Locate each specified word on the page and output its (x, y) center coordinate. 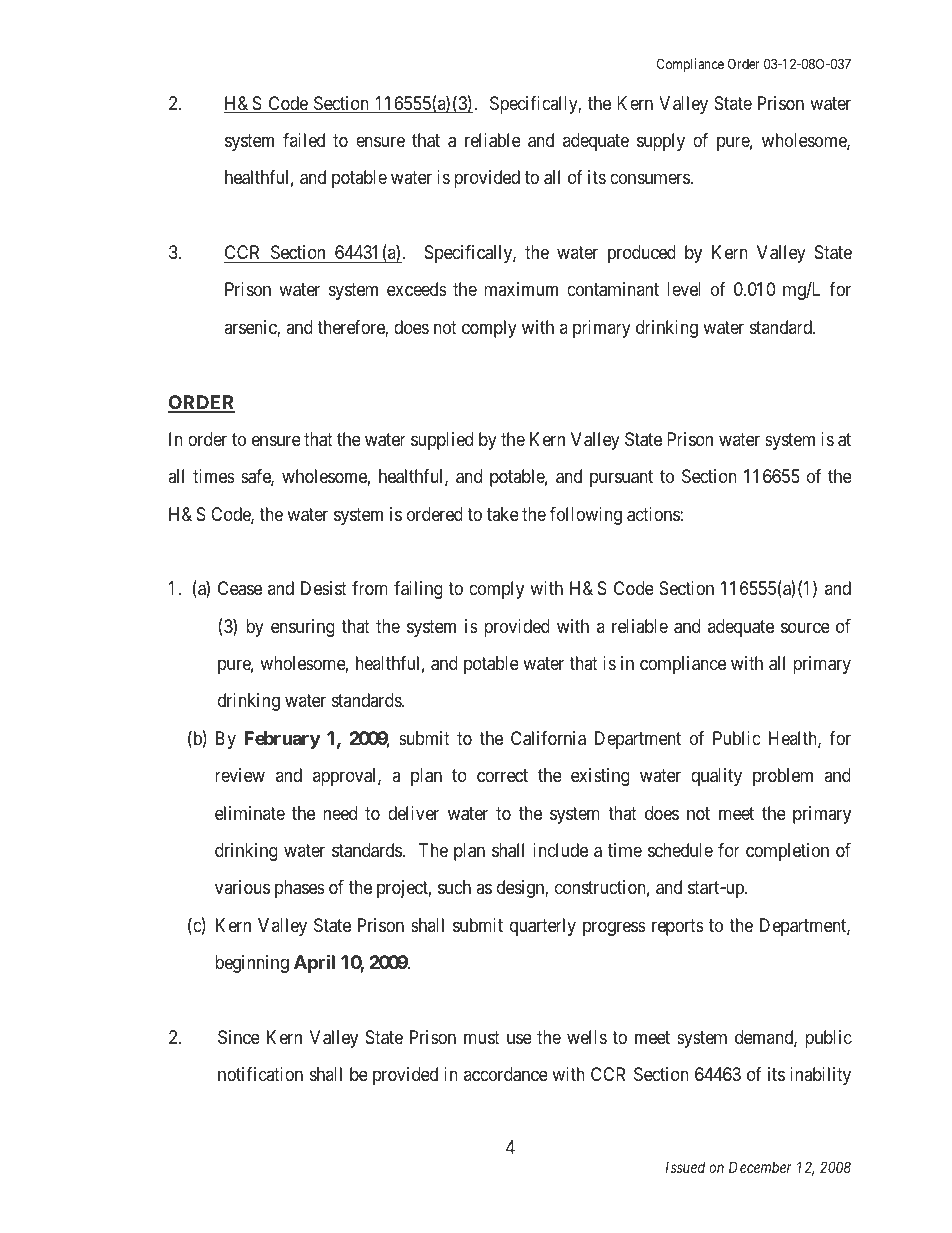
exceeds (417, 289)
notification (260, 1074)
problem (783, 777)
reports (678, 927)
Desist (324, 588)
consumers (650, 179)
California (548, 738)
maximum (521, 289)
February (282, 740)
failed (304, 140)
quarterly (543, 927)
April (314, 963)
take (503, 514)
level (684, 289)
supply (661, 142)
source (805, 627)
